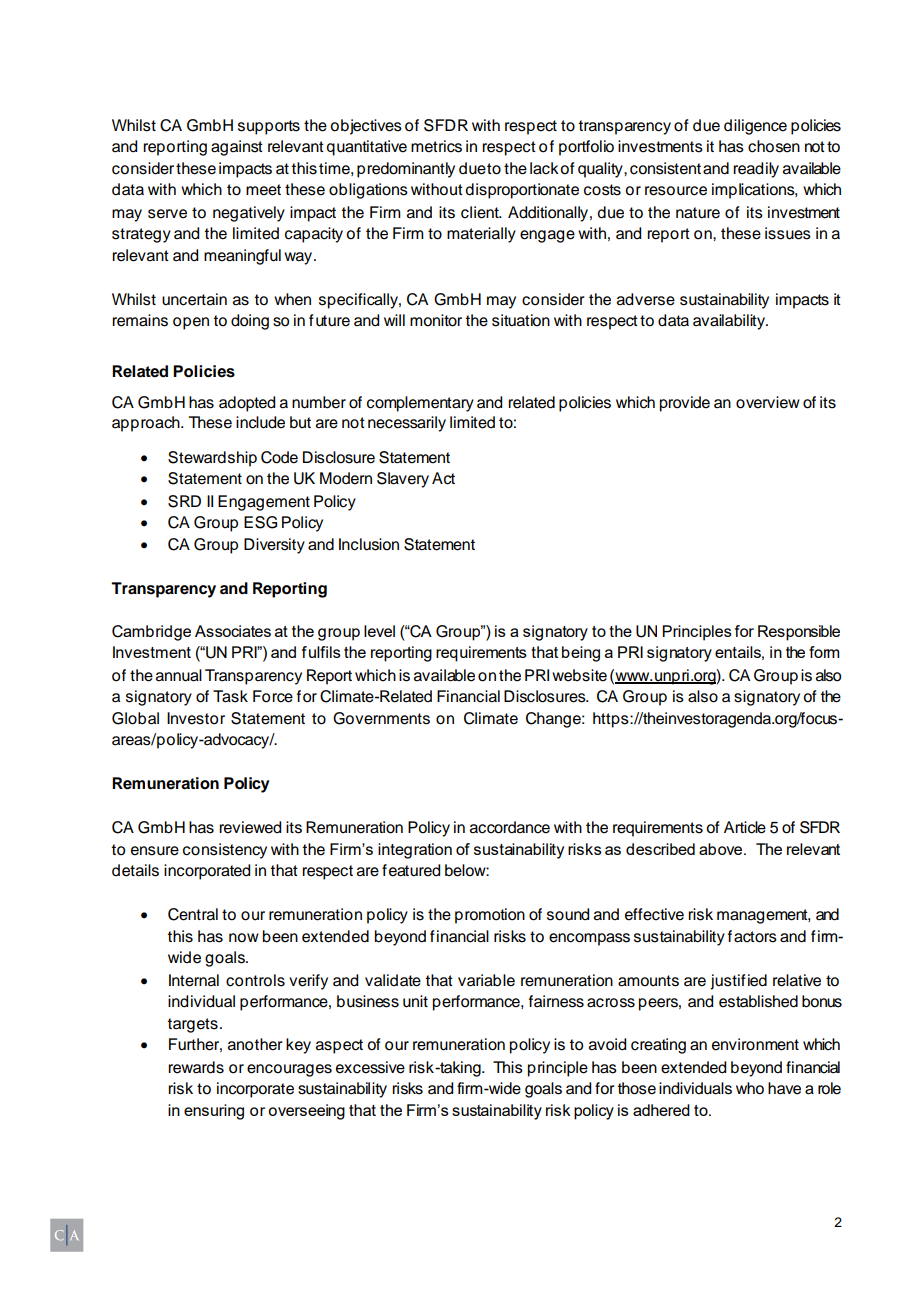  I want to click on rewards, so click(196, 1067).
